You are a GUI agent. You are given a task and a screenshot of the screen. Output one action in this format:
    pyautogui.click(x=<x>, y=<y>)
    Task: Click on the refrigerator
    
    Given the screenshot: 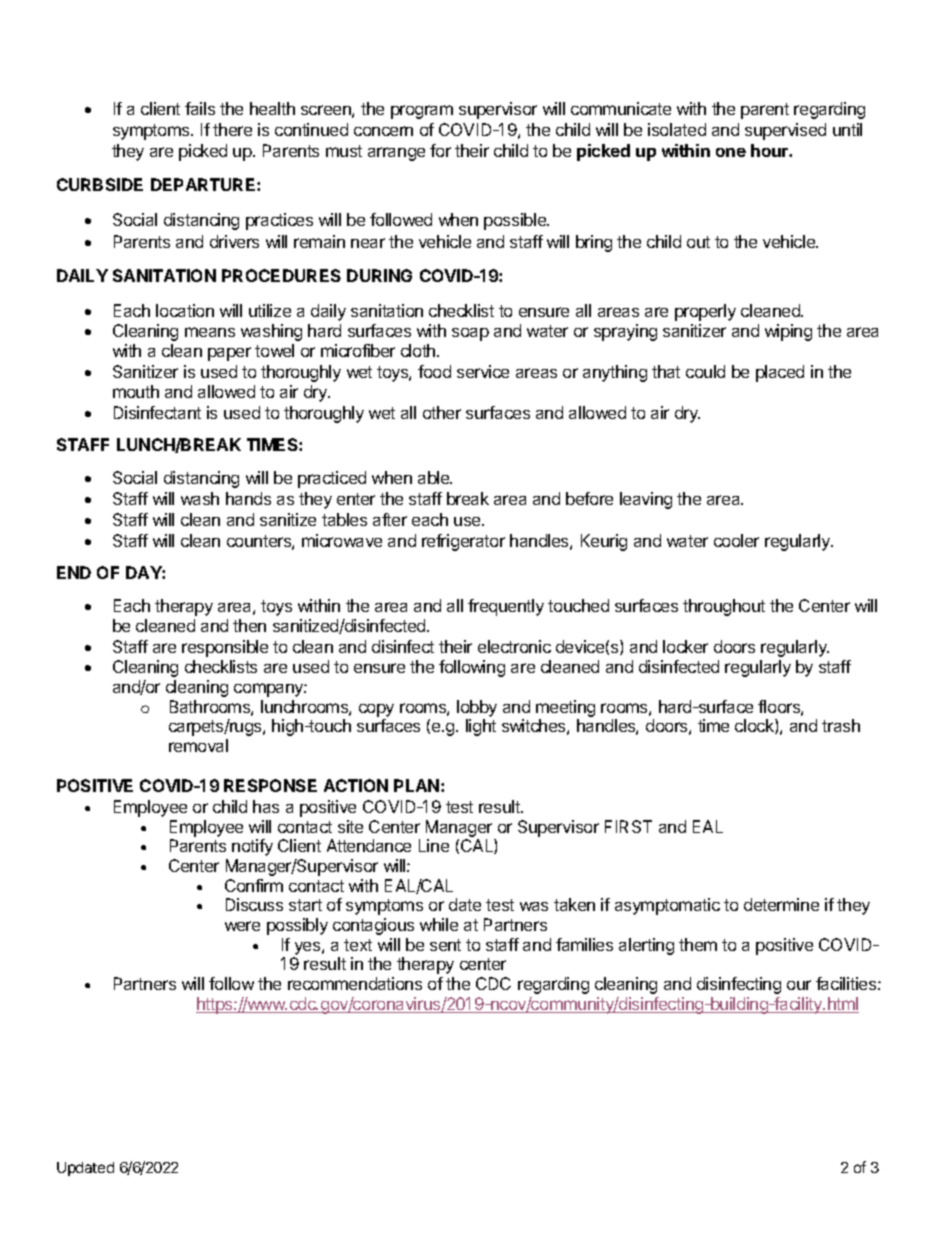 What is the action you would take?
    pyautogui.click(x=463, y=542)
